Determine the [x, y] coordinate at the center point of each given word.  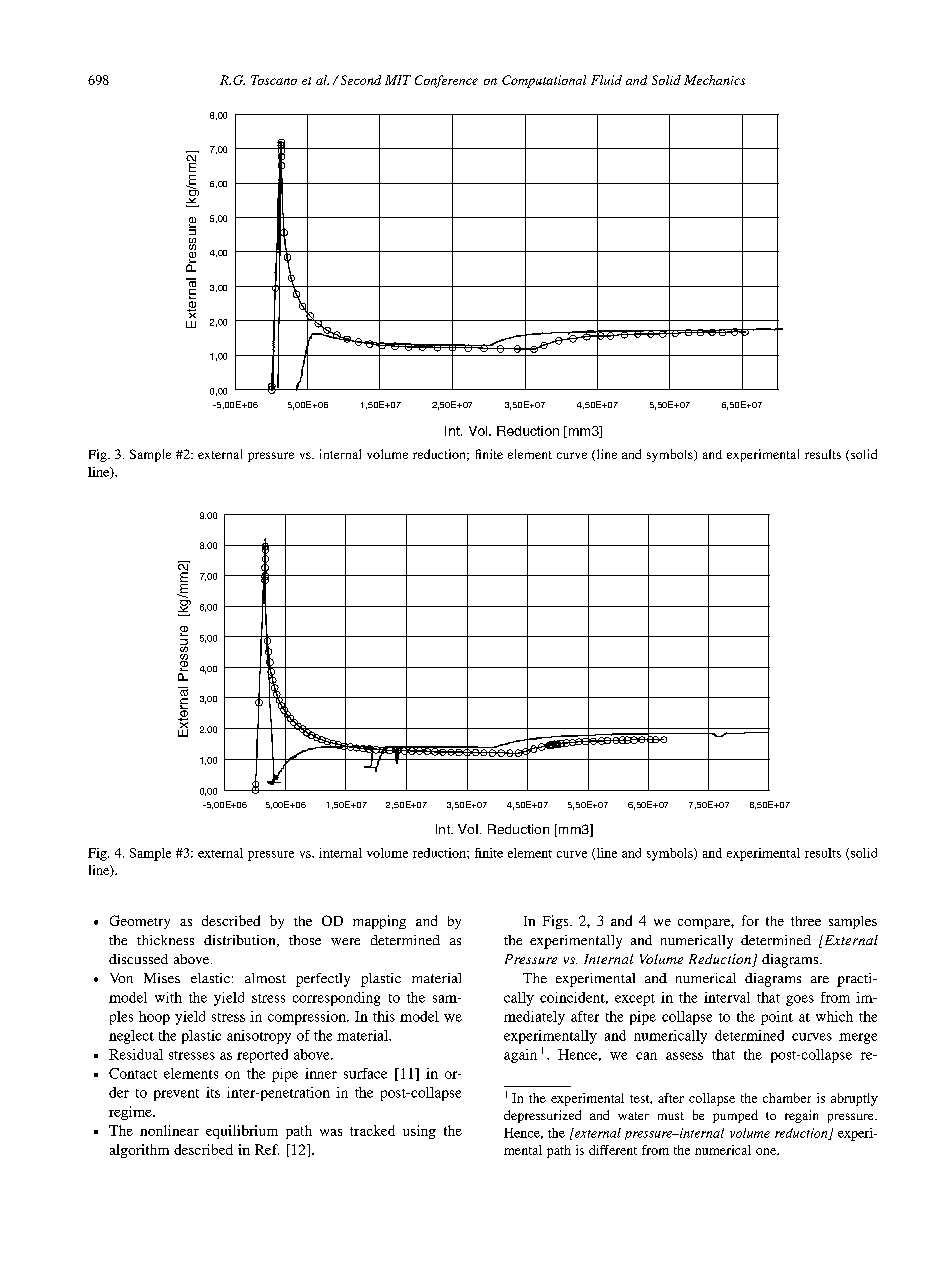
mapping [379, 922]
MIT [398, 80]
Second [359, 80]
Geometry [140, 922]
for [750, 920]
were [345, 941]
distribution [241, 941]
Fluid [606, 80]
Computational [544, 81]
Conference [446, 81]
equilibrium [242, 1132]
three [806, 921]
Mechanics [714, 80]
